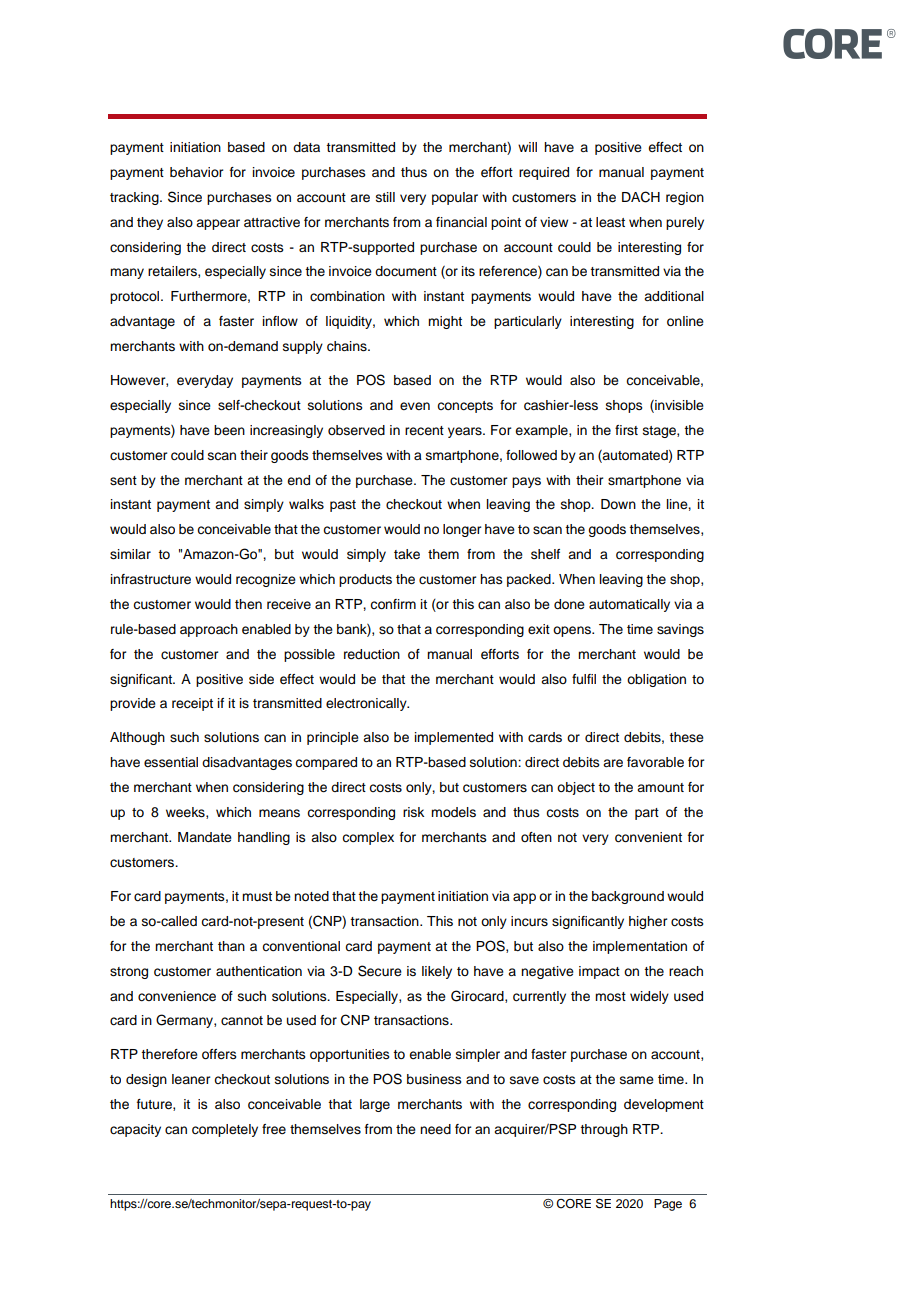 This page has height=1308, width=924. Describe the element at coordinates (618, 504) in the page. I see `Down` at that location.
